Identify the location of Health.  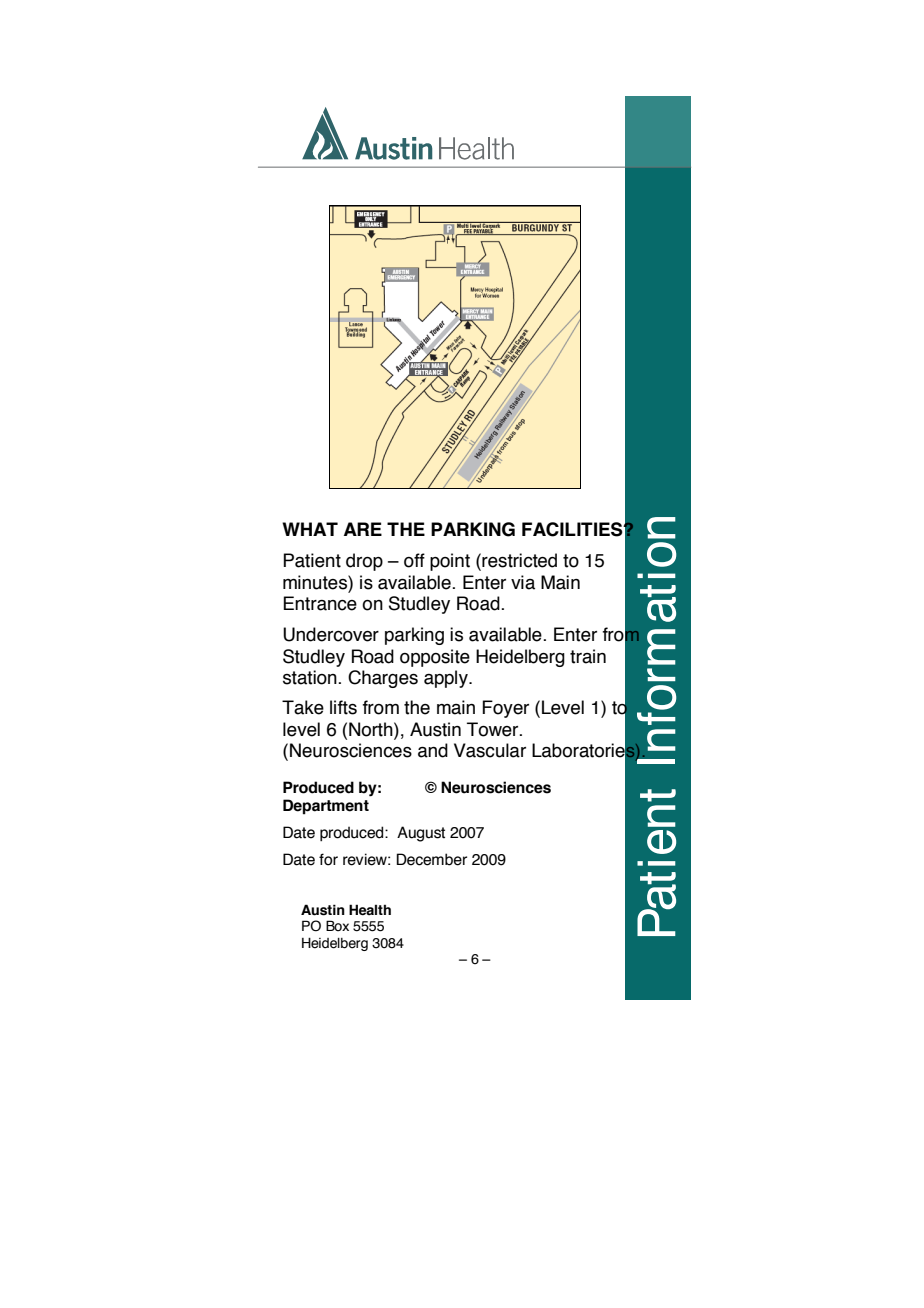
(370, 910).
